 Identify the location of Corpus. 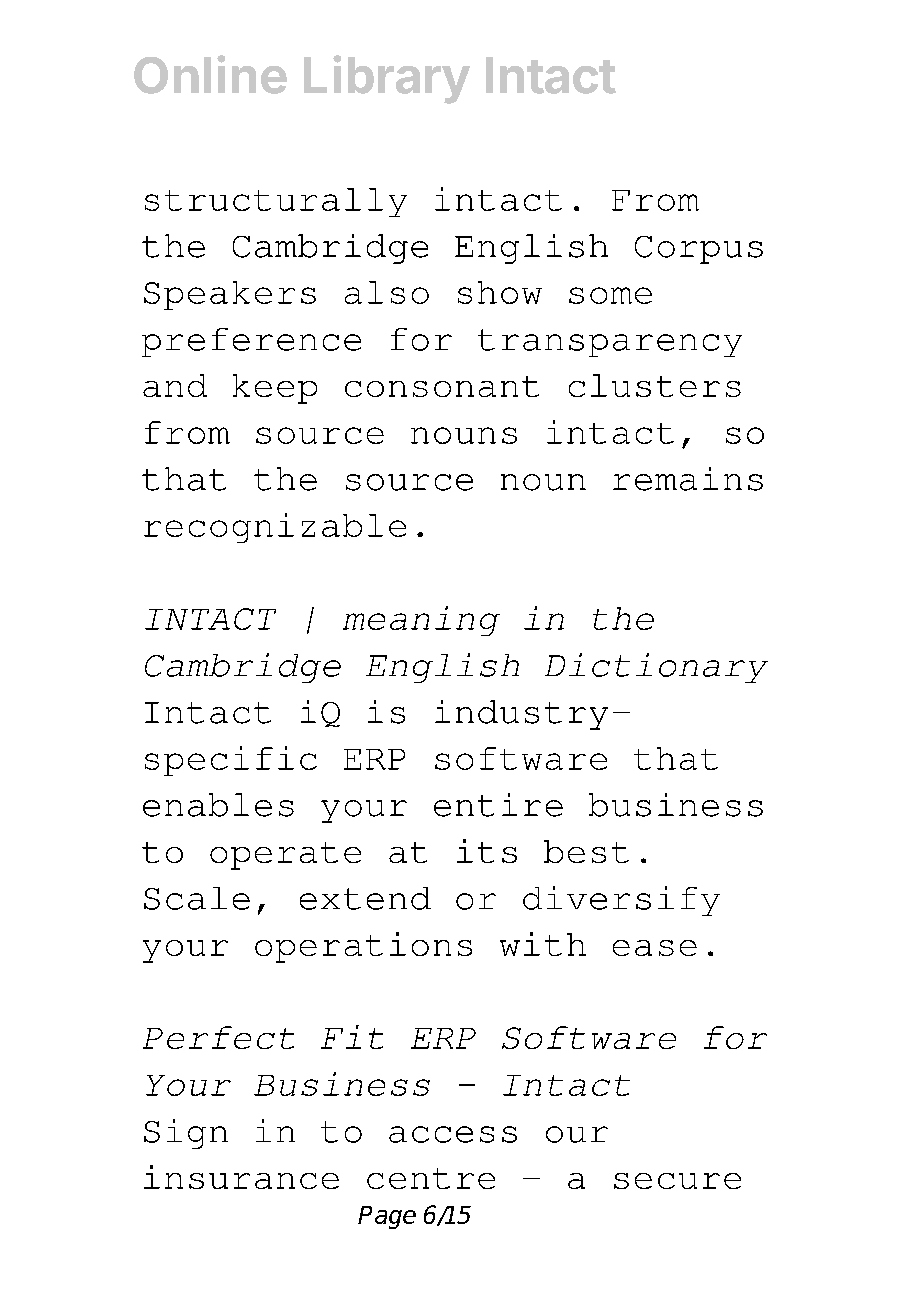
(699, 250).
